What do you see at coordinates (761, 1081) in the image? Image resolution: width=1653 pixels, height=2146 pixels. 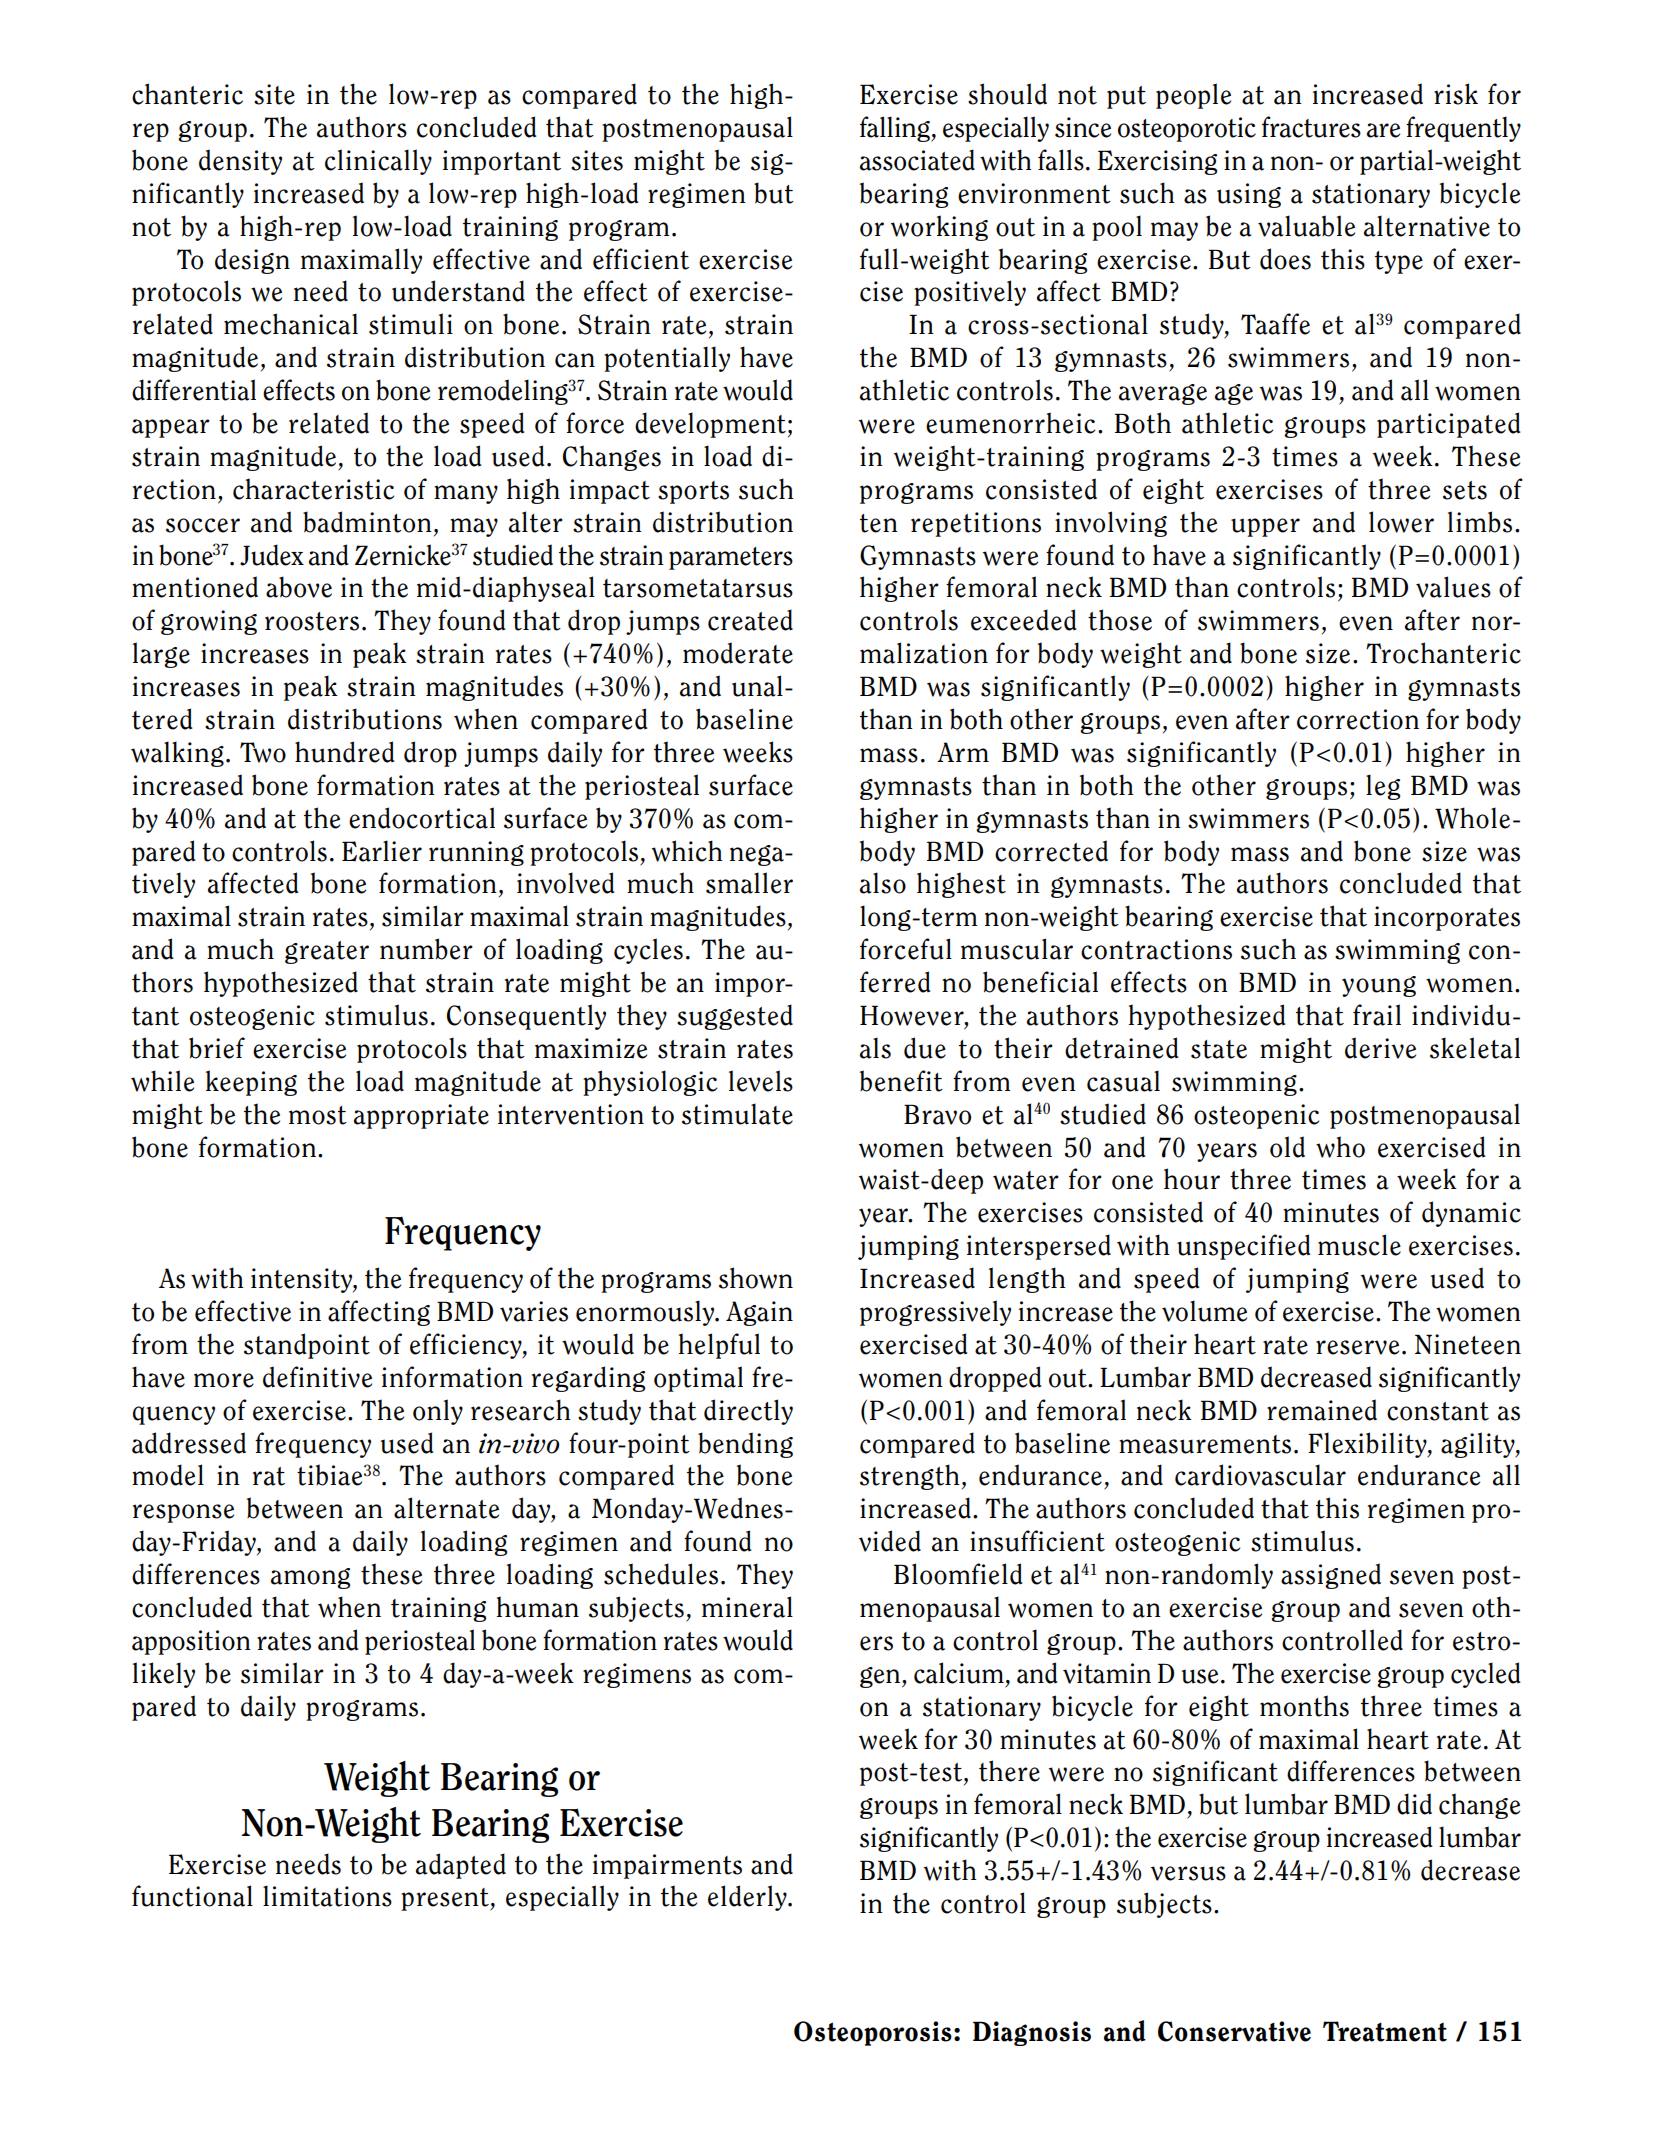 I see `levels` at bounding box center [761, 1081].
